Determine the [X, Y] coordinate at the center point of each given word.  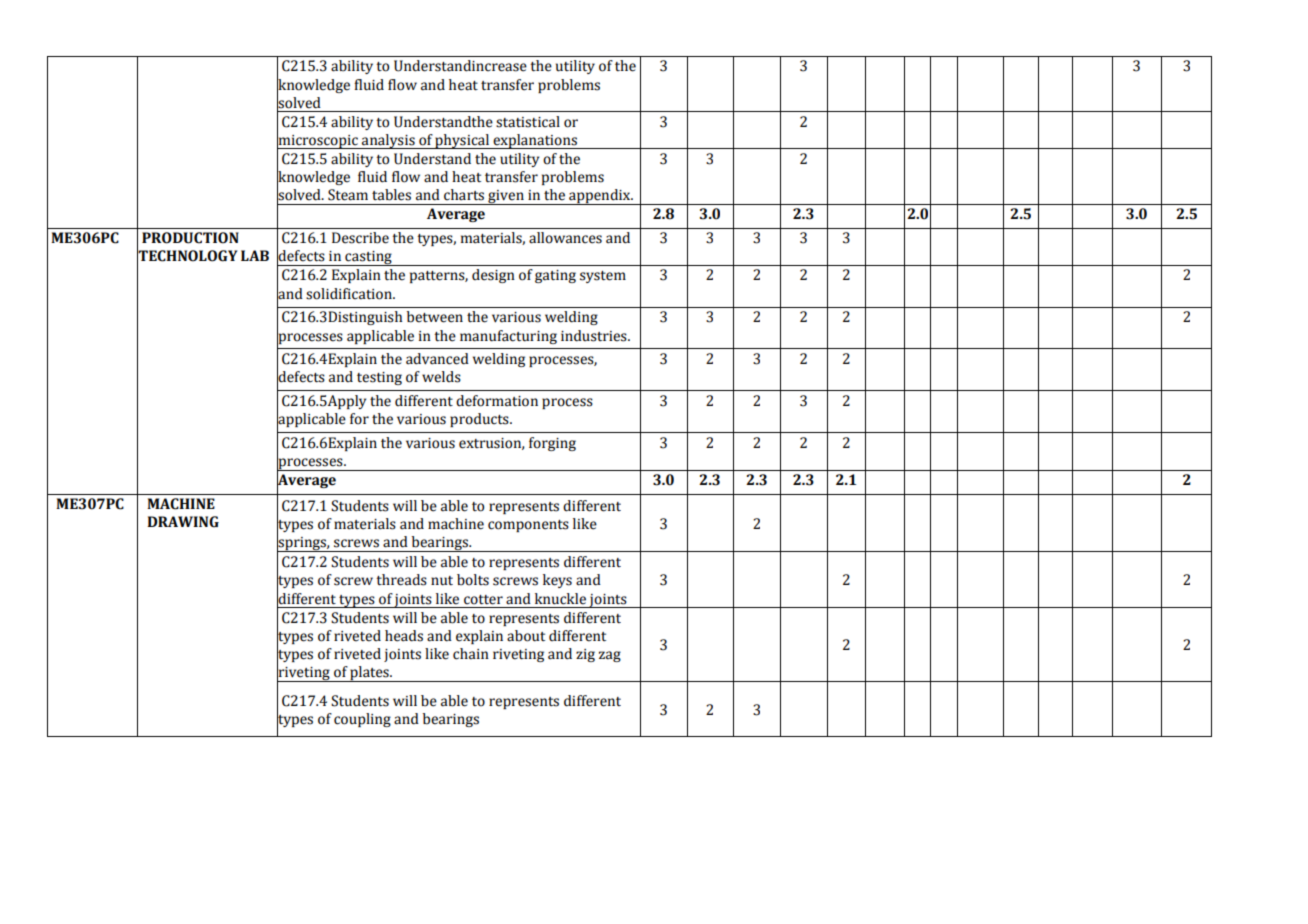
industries [595, 336]
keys [557, 581]
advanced [437, 359]
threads [401, 580]
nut [442, 581]
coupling [362, 720]
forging [552, 444]
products [480, 420]
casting [368, 258]
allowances [565, 238]
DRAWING [183, 522]
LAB [255, 255]
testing [379, 378]
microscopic [318, 141]
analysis [388, 141]
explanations [535, 141]
